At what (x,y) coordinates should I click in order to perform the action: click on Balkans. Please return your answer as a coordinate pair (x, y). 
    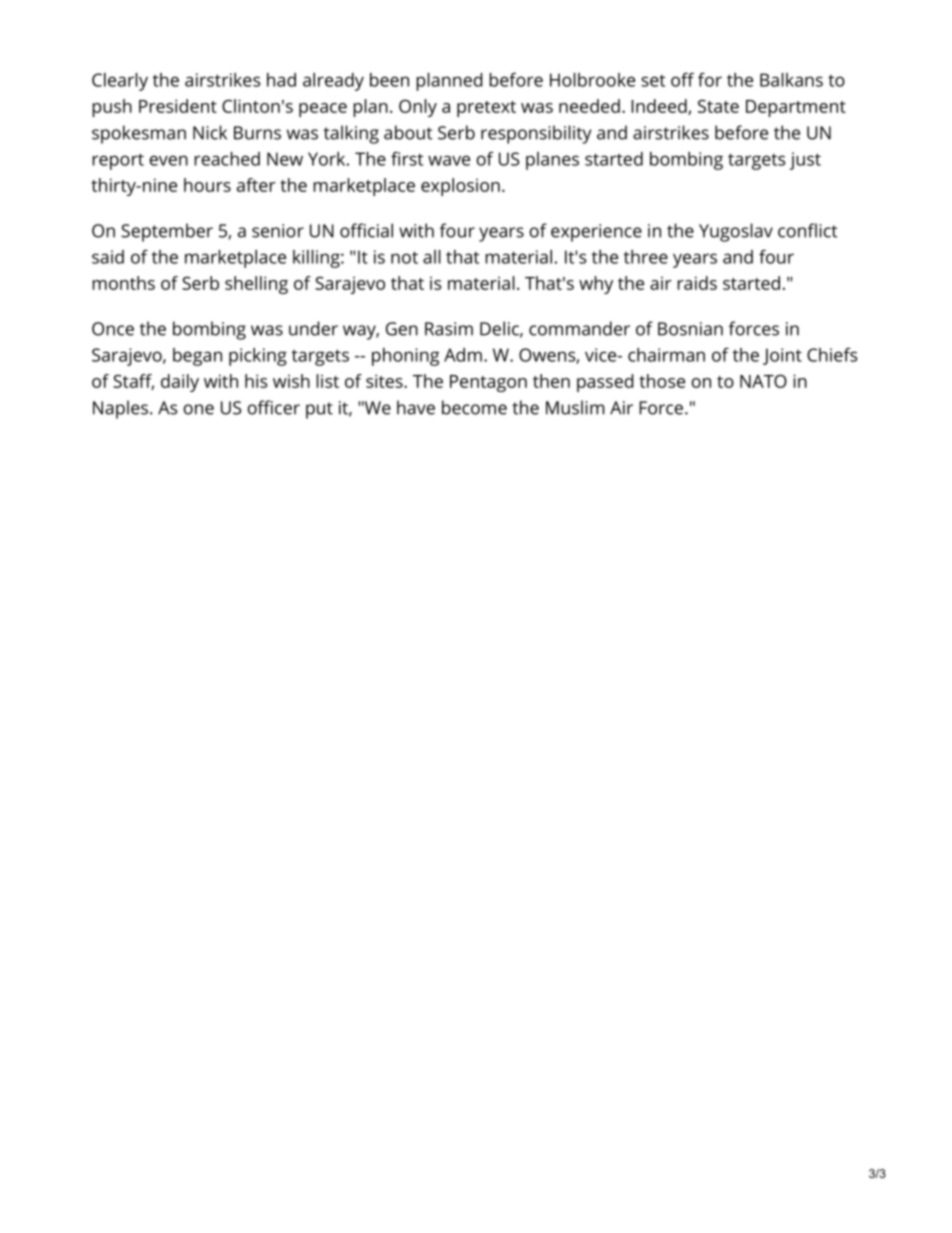
    Looking at the image, I should click on (791, 80).
